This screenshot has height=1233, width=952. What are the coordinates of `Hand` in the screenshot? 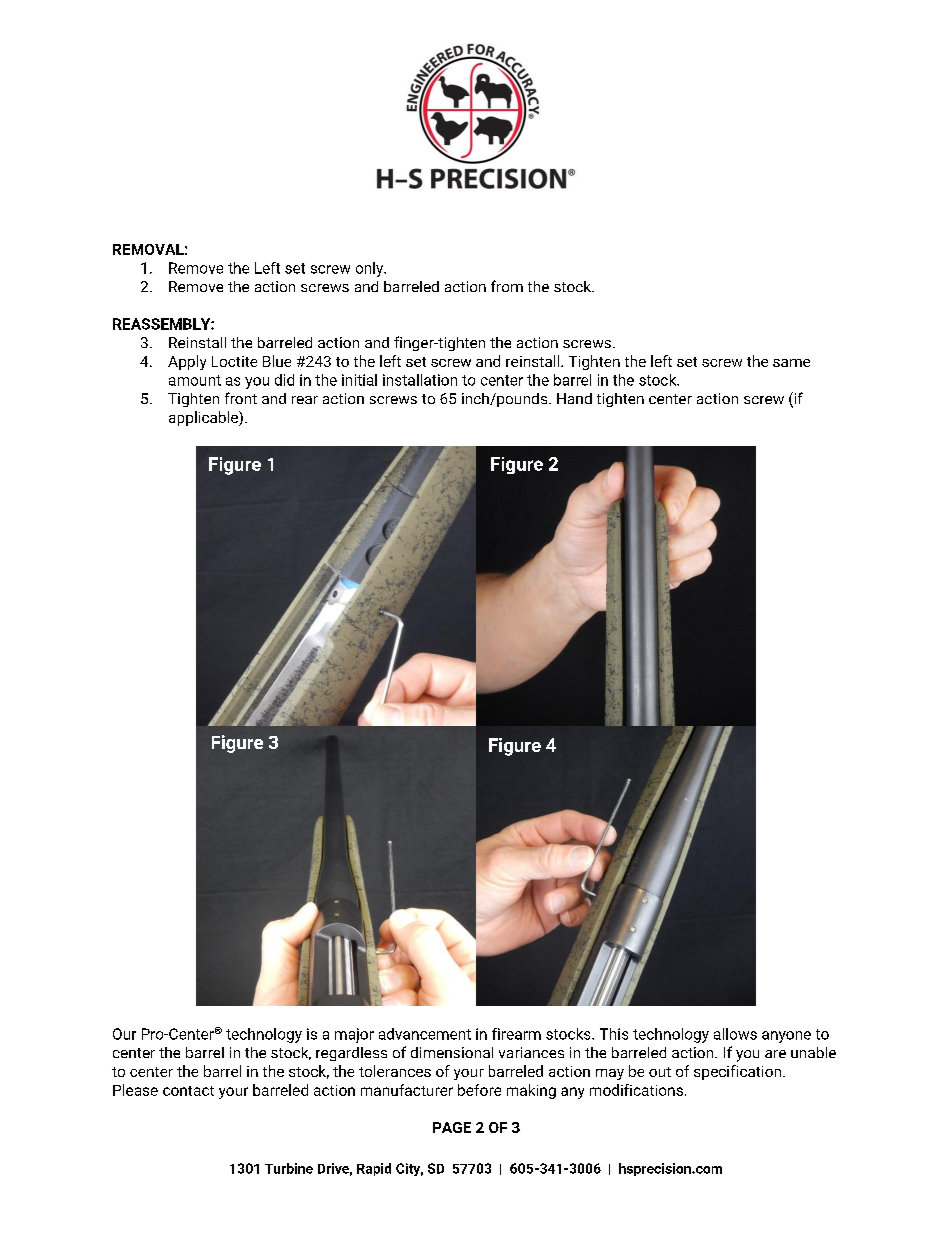 It's located at (574, 398).
